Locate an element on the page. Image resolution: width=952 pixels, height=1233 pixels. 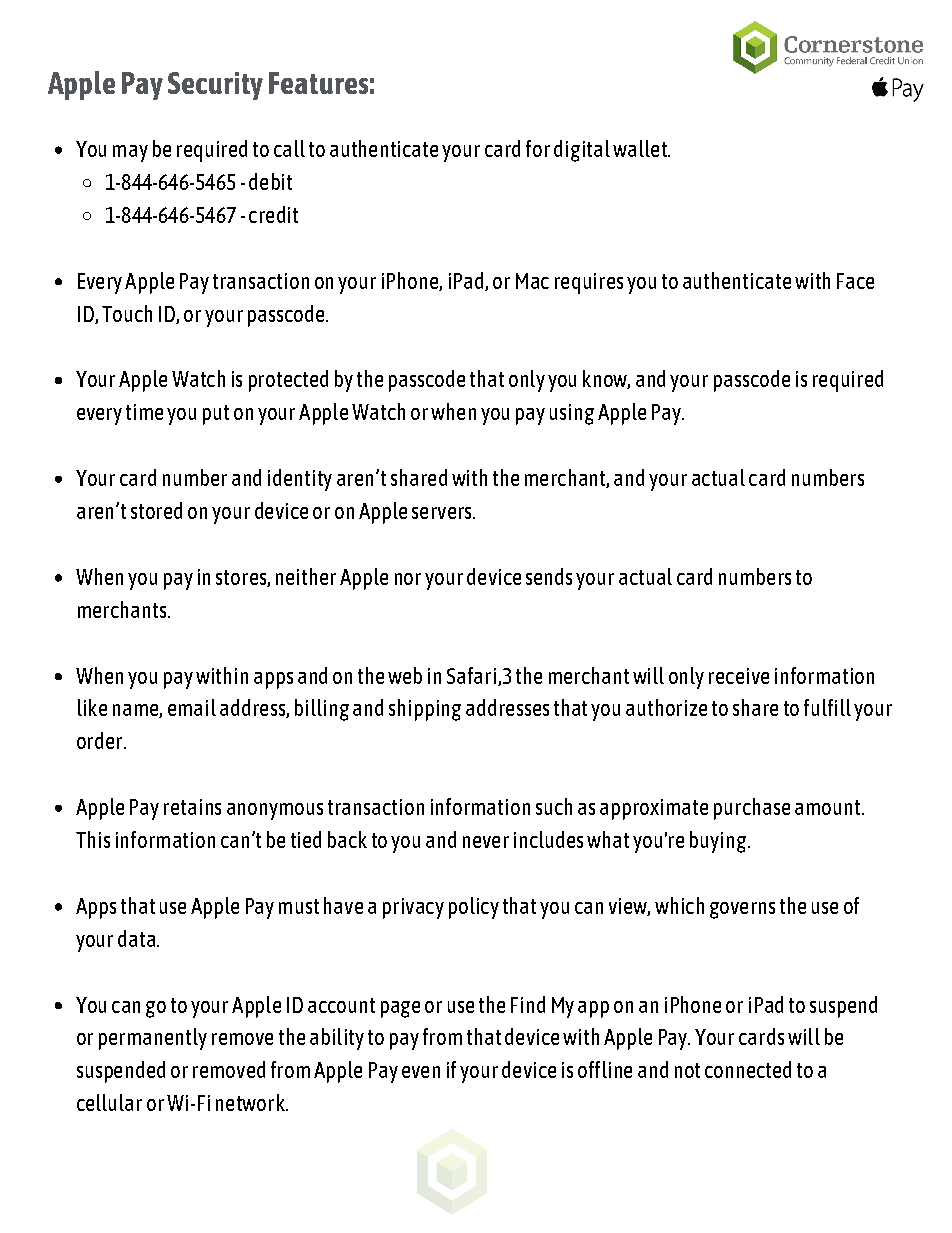
network is located at coordinates (251, 1102).
